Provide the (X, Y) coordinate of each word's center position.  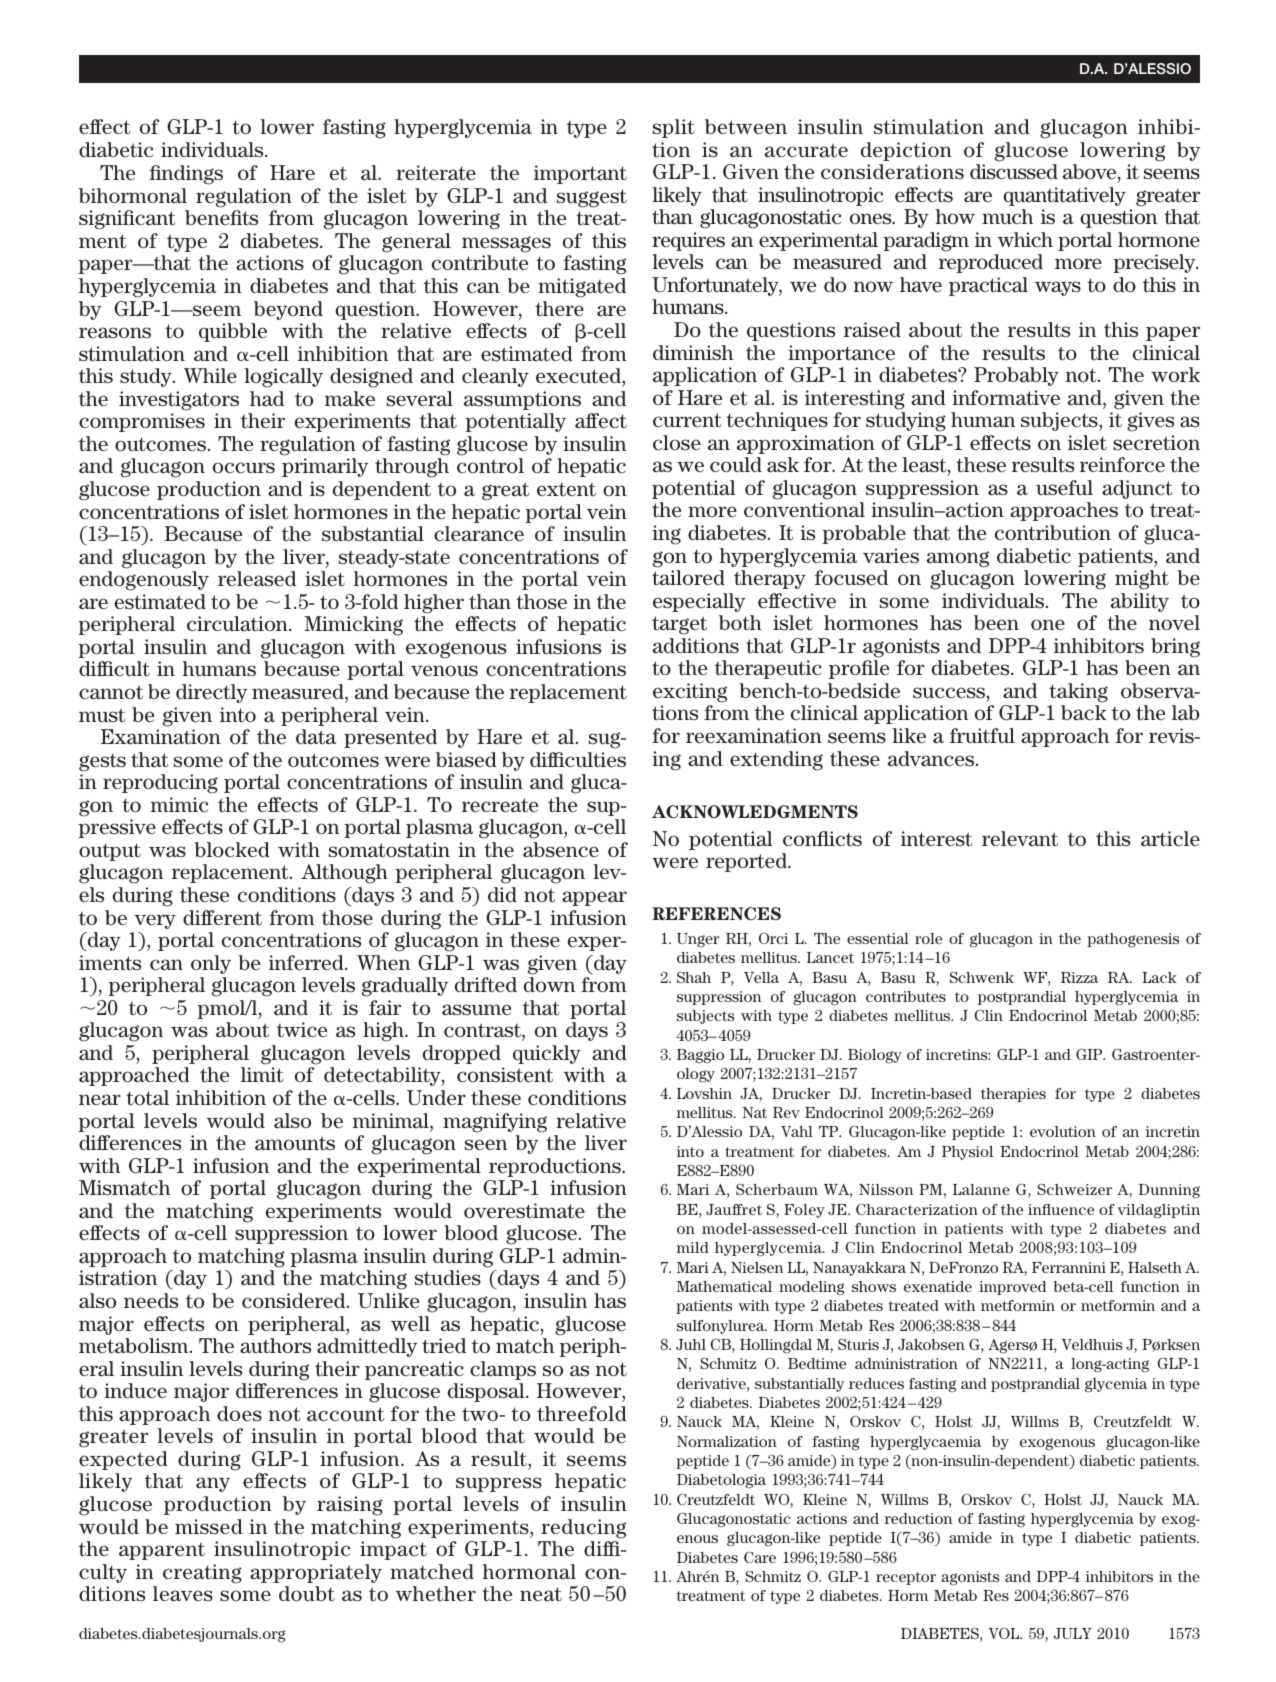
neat (541, 1594)
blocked (232, 849)
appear (594, 898)
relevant (1020, 838)
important (580, 174)
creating (202, 1574)
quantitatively (1064, 196)
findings (186, 175)
